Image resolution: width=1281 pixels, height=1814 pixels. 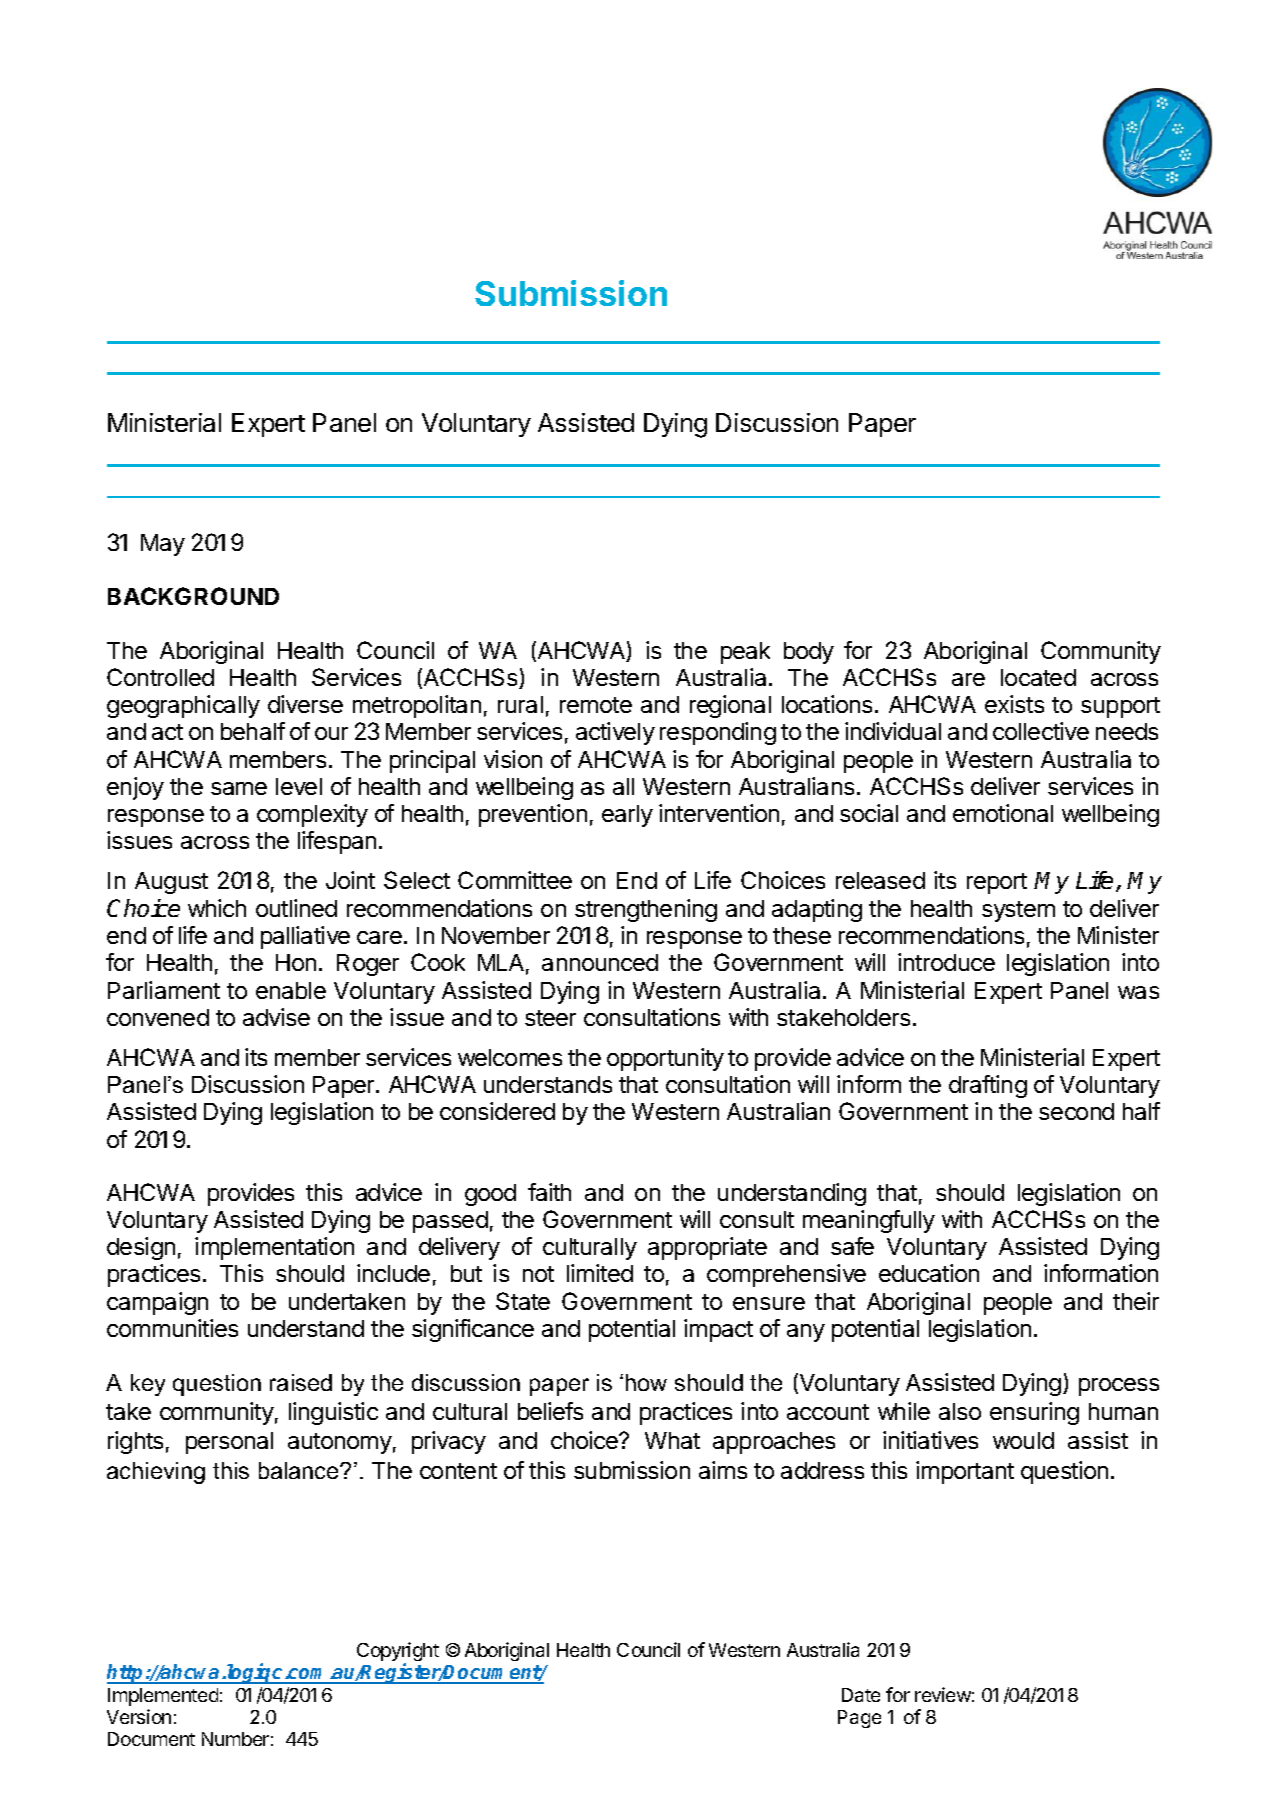 What do you see at coordinates (274, 1248) in the screenshot?
I see `implementation` at bounding box center [274, 1248].
